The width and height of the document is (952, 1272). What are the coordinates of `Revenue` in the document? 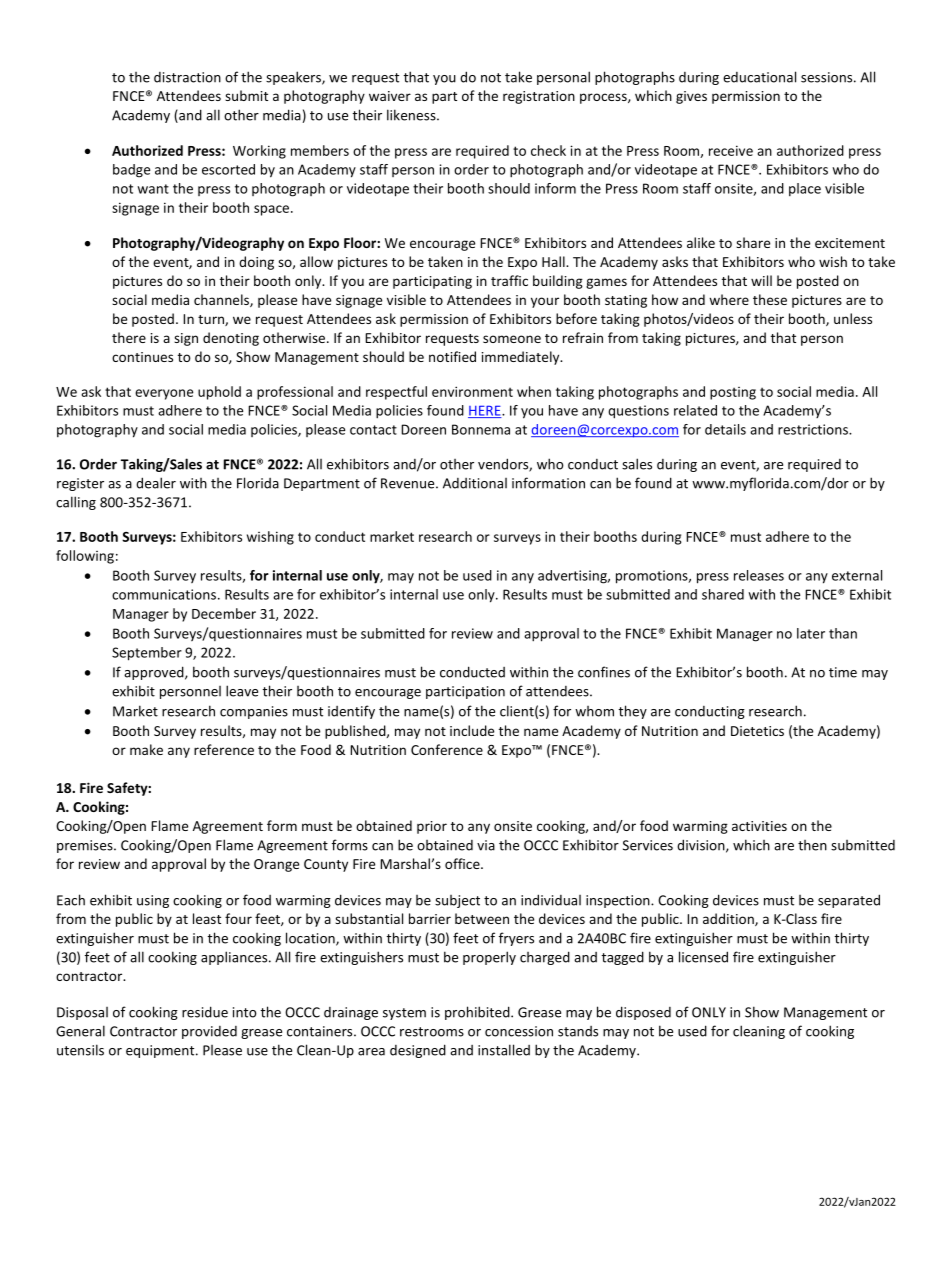 It's located at (409, 483).
